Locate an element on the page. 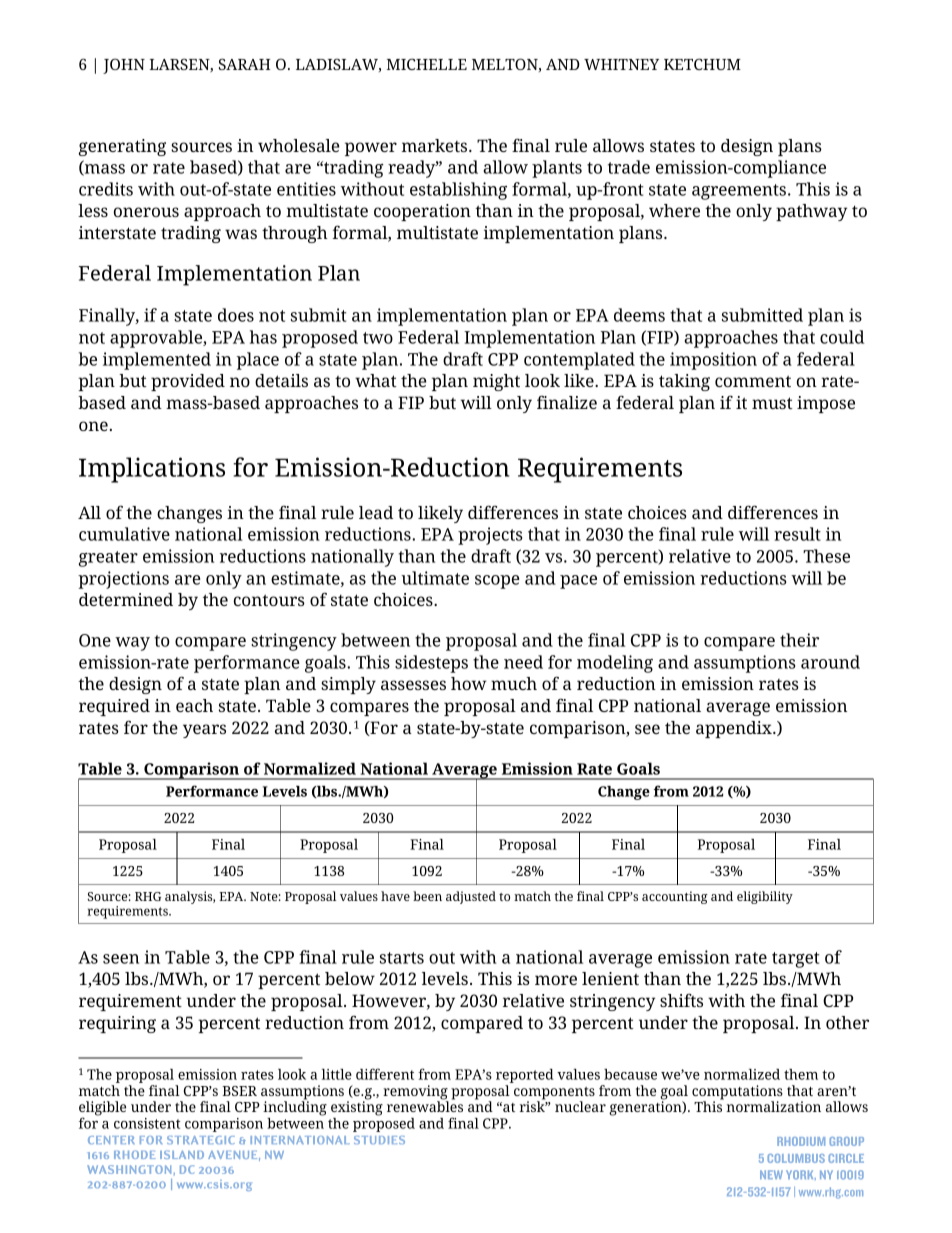  JOHN is located at coordinates (124, 66).
